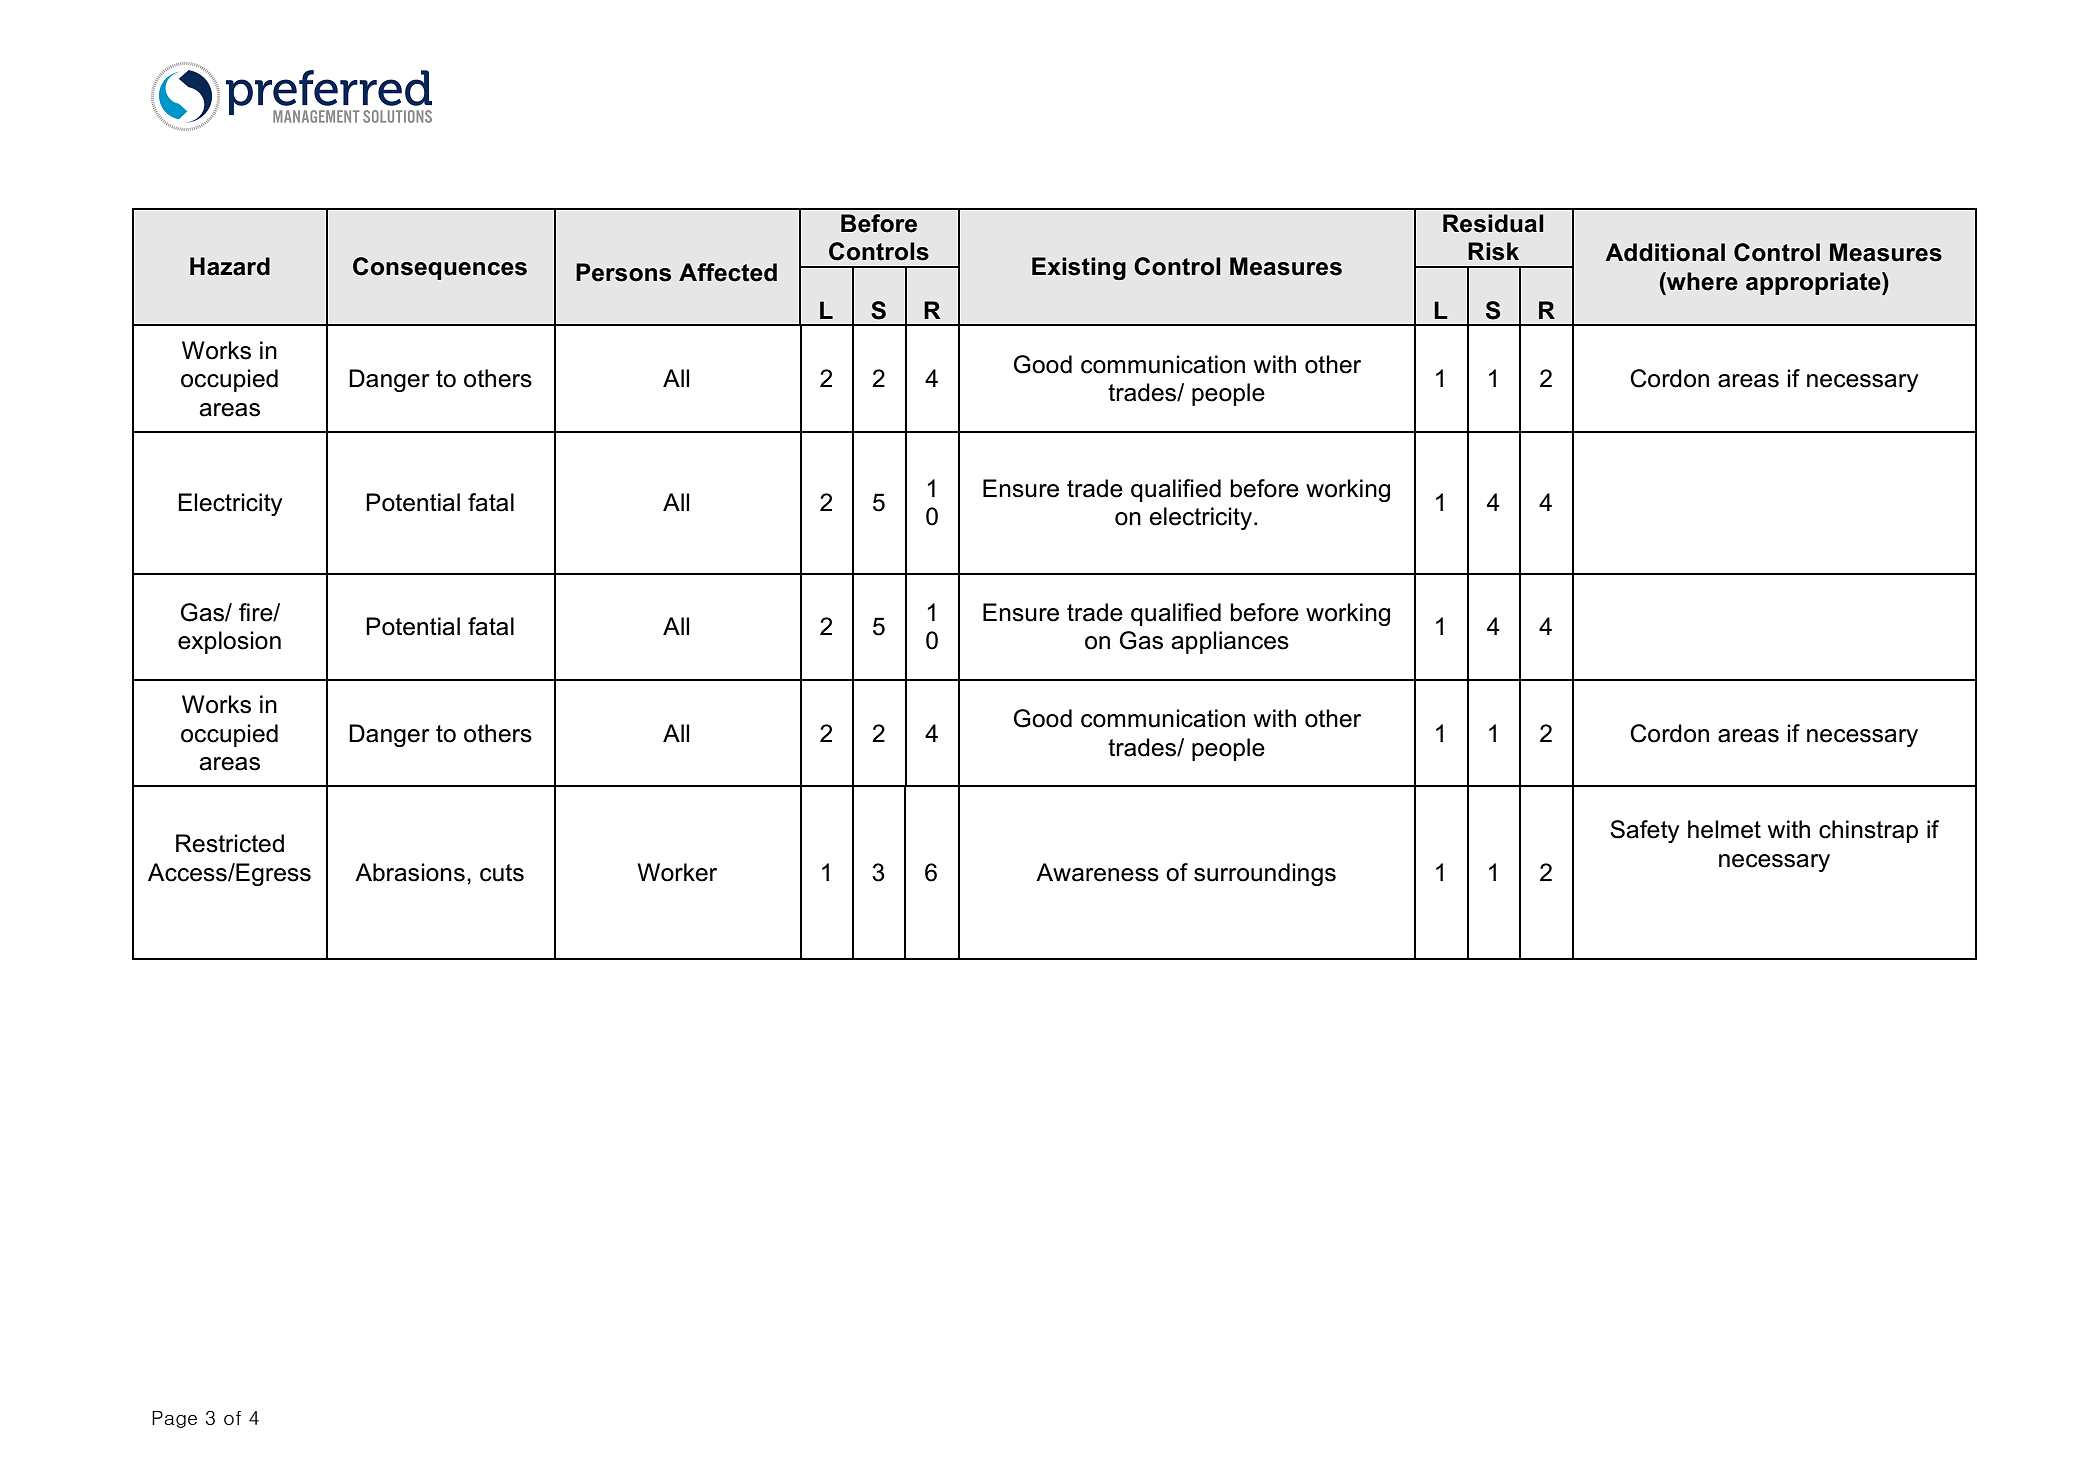  What do you see at coordinates (440, 268) in the screenshot?
I see `Consequences` at bounding box center [440, 268].
